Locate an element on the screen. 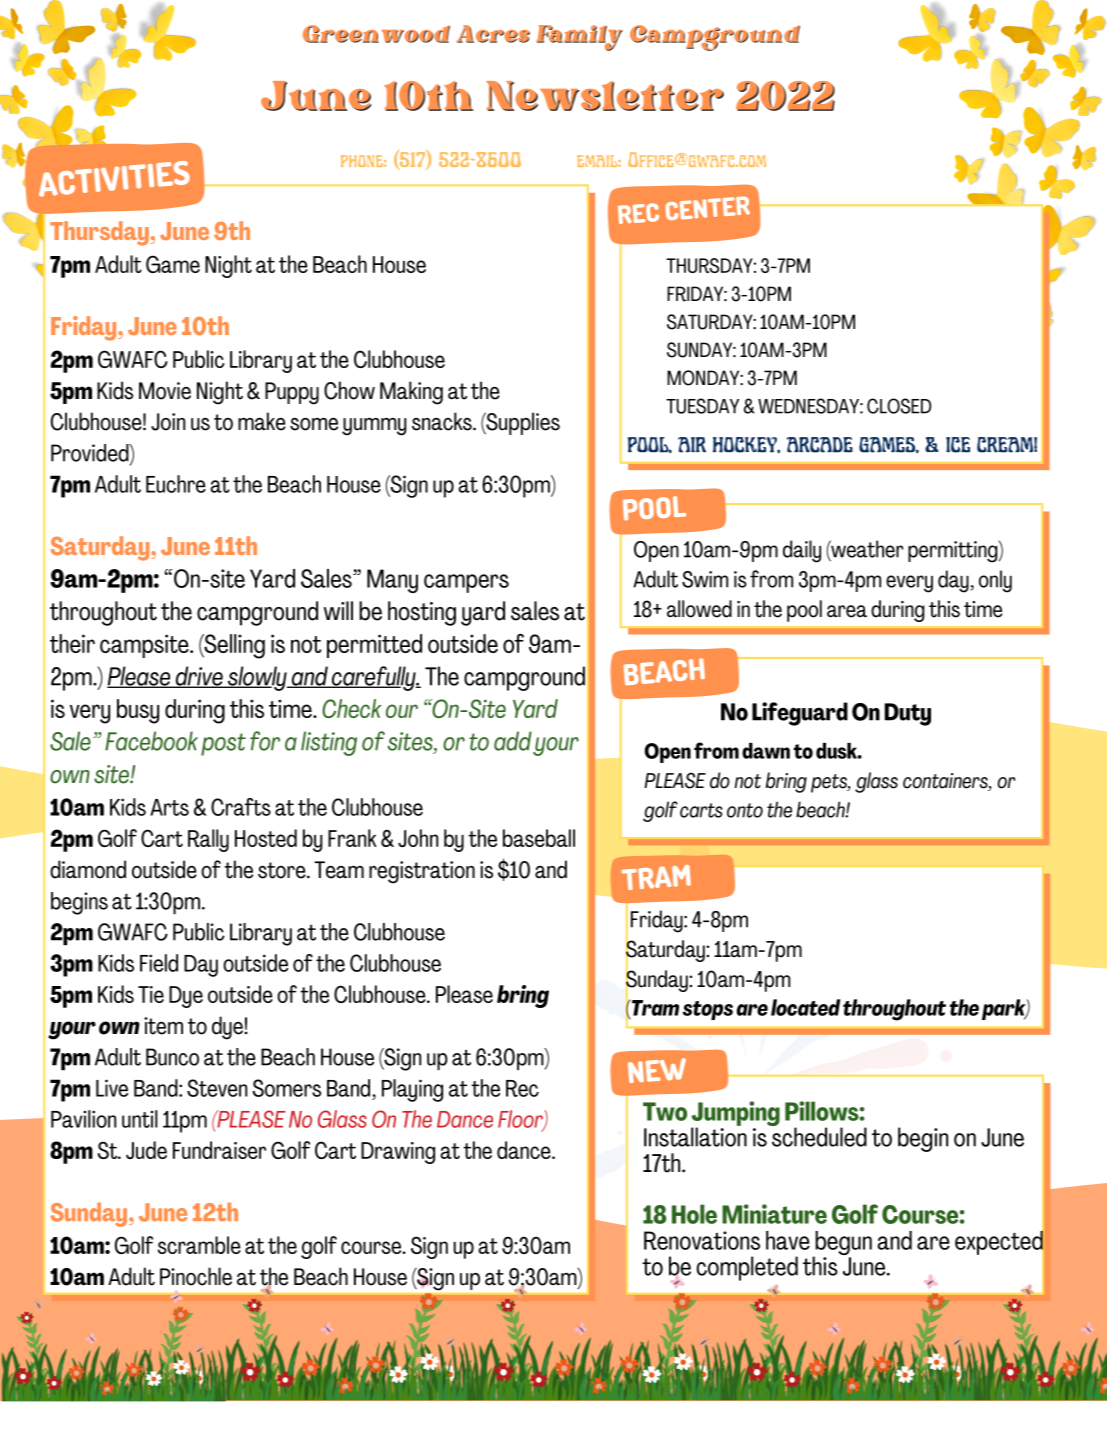 This screenshot has height=1433, width=1107. Provided is located at coordinates (91, 454).
